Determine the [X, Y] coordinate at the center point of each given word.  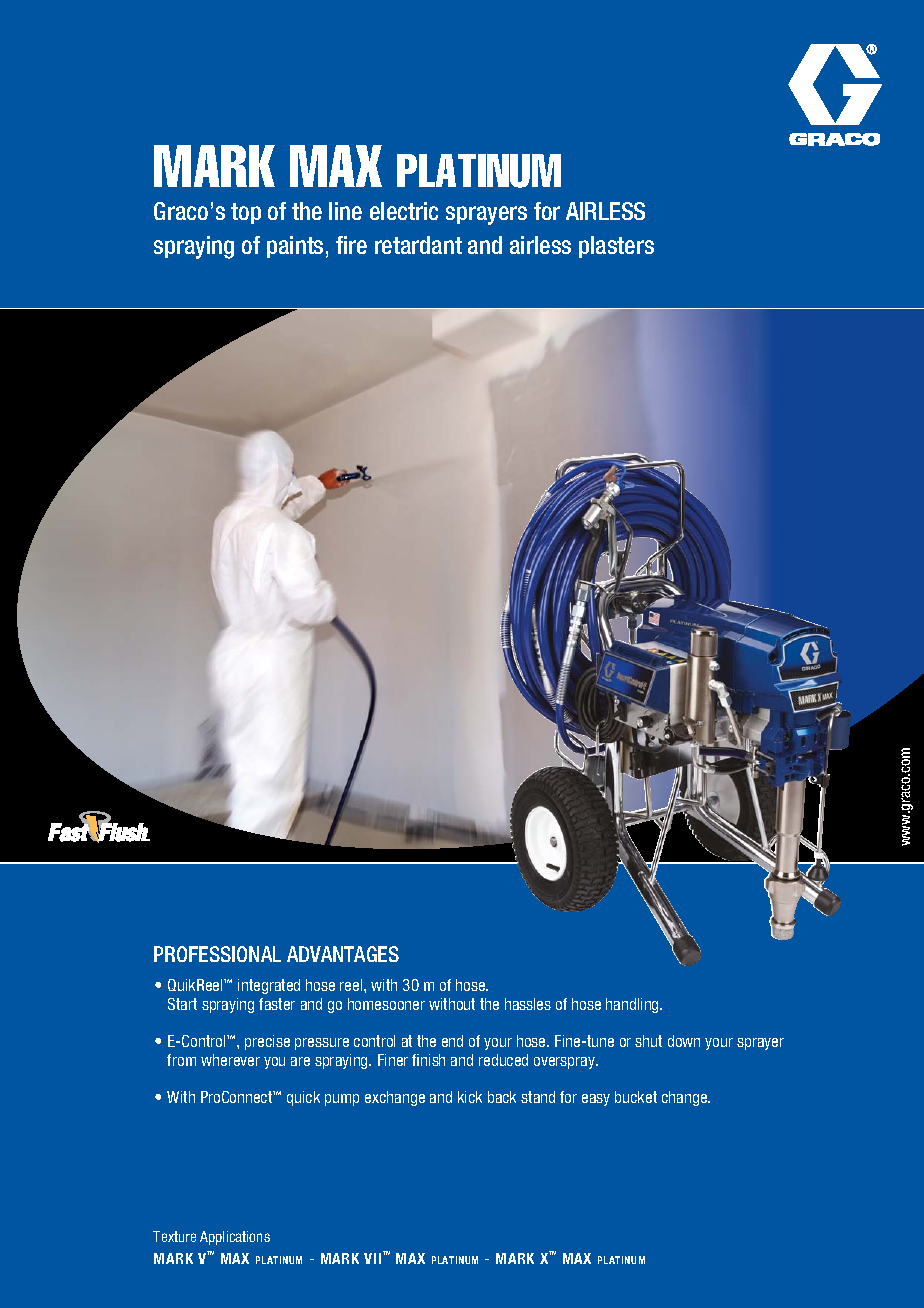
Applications [235, 1238]
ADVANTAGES [343, 954]
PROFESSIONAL [217, 954]
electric [404, 211]
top [246, 213]
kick [470, 1097]
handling [633, 1005]
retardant [418, 245]
